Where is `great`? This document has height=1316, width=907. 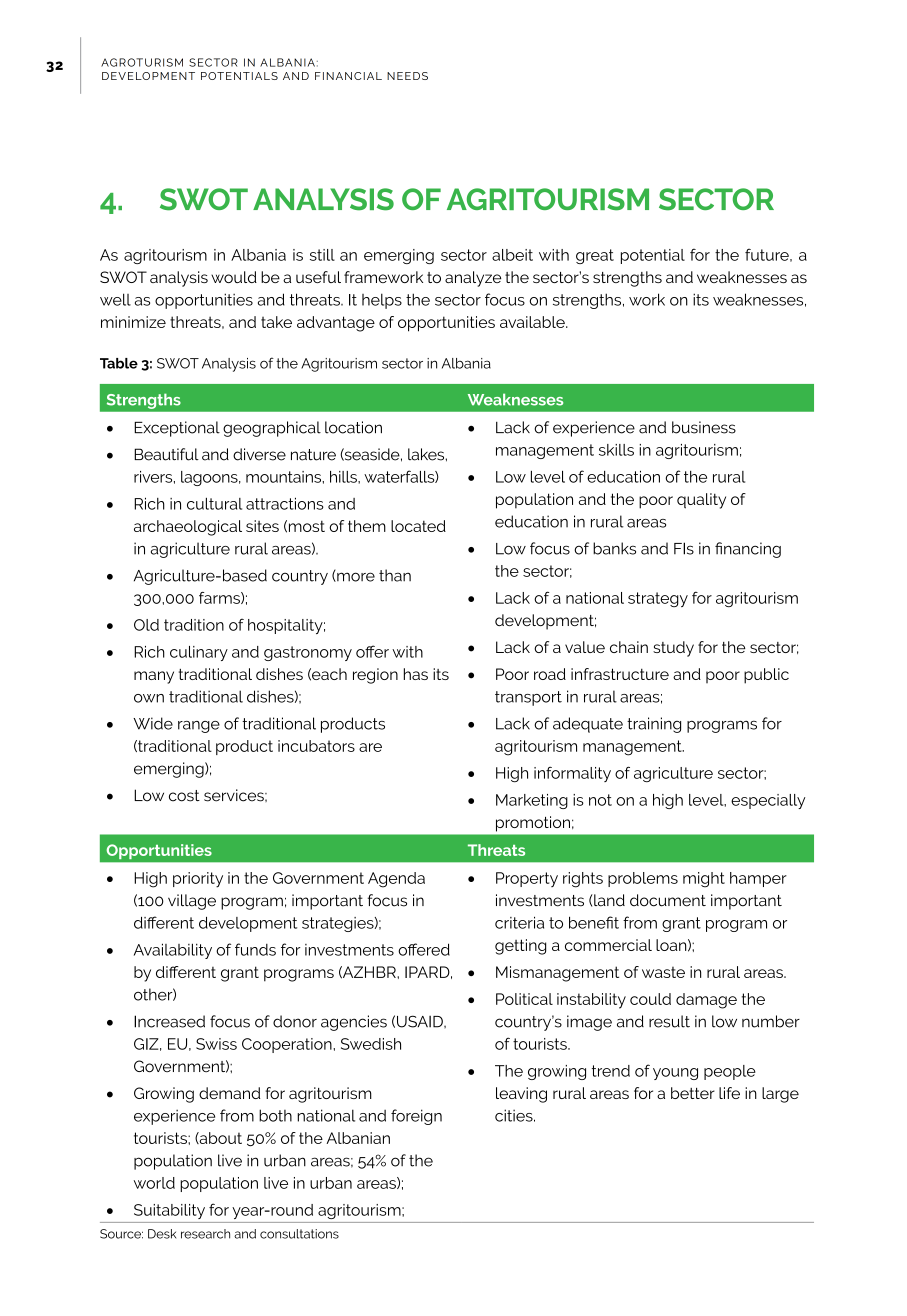 great is located at coordinates (595, 256).
